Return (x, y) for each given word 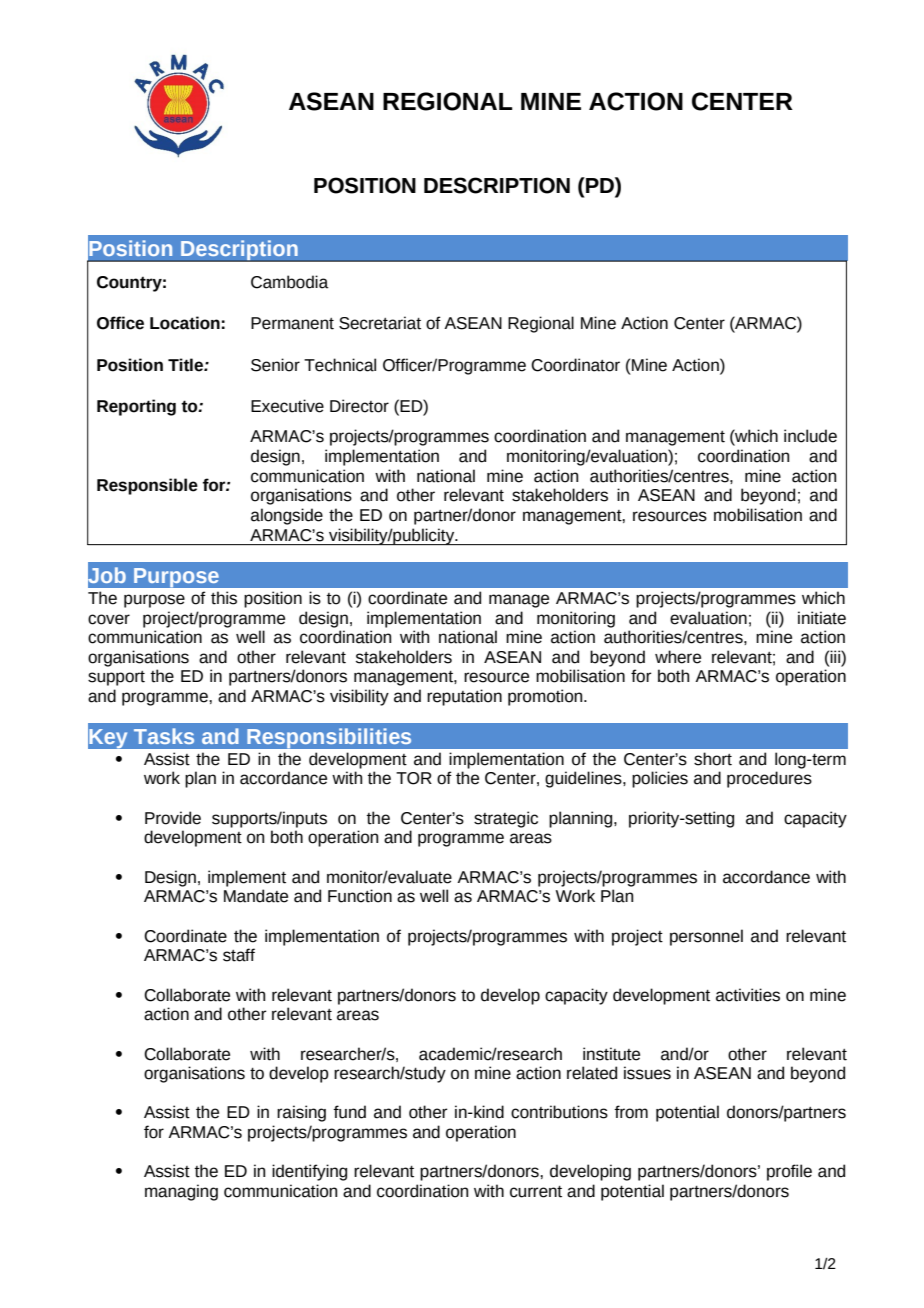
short (713, 759)
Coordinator (575, 365)
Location (185, 323)
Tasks (164, 736)
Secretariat (380, 323)
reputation (464, 697)
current (536, 1192)
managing (181, 1192)
